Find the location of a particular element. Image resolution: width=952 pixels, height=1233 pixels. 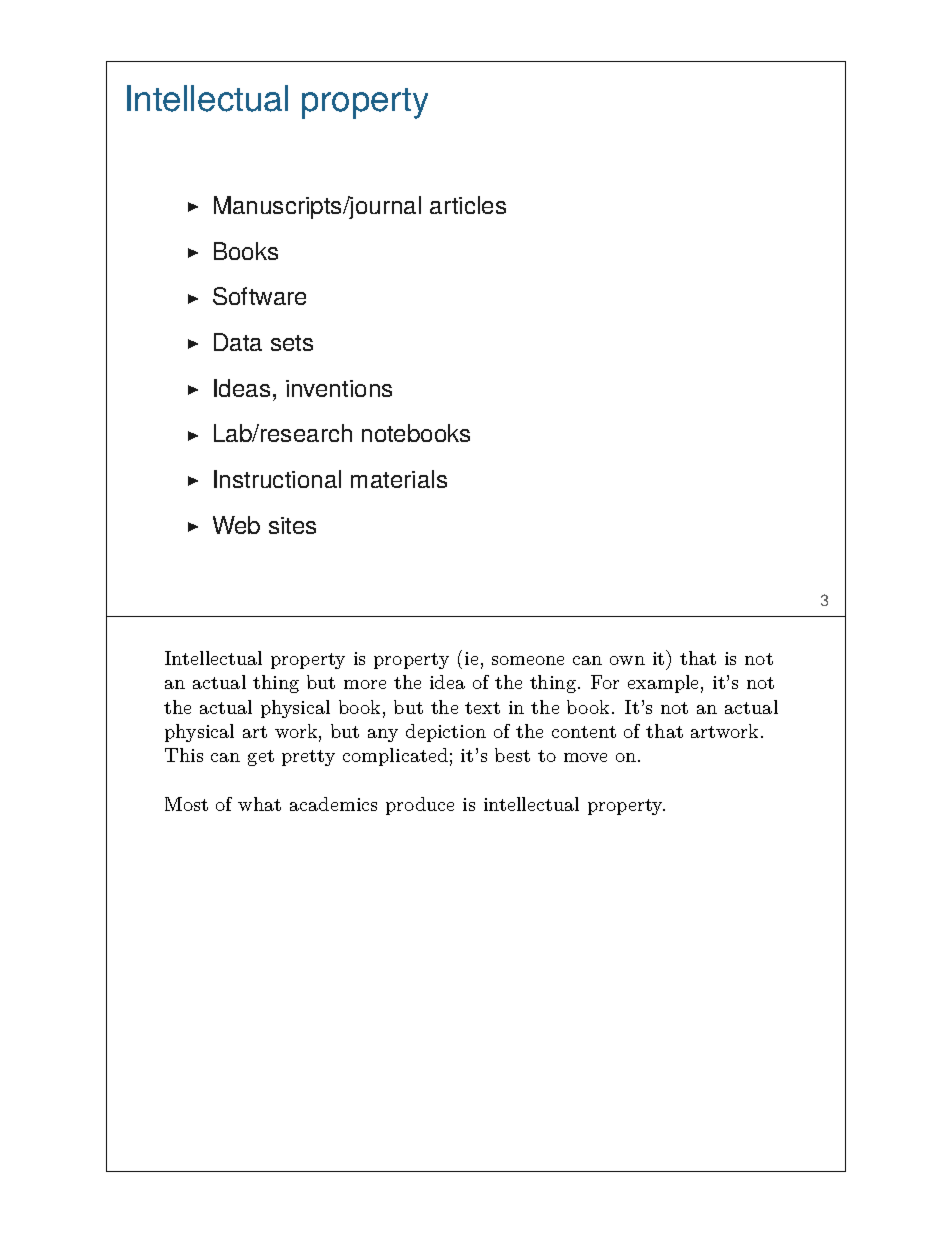

someone is located at coordinates (528, 660).
